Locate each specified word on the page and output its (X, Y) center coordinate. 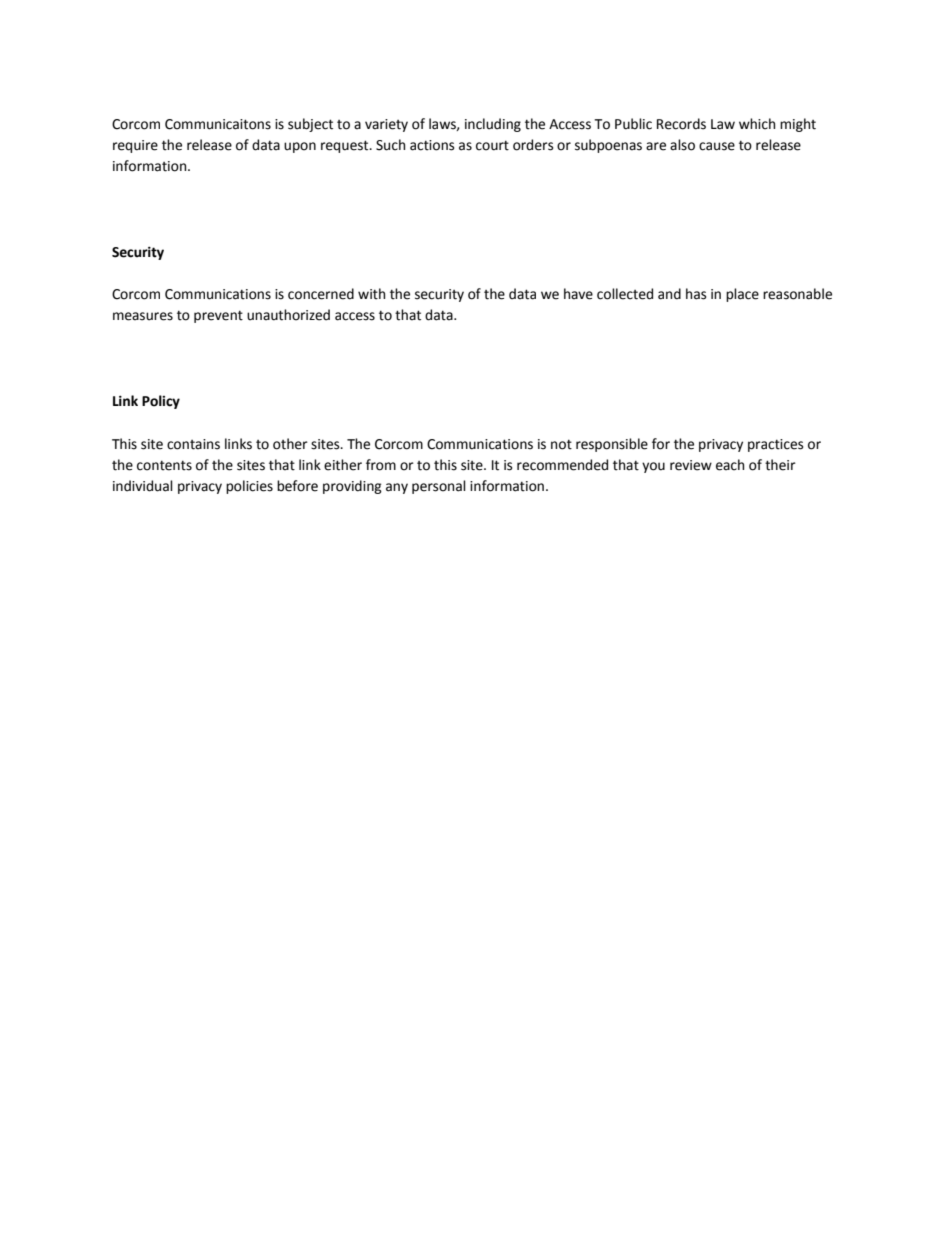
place (742, 295)
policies (249, 487)
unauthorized (288, 315)
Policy (161, 402)
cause (717, 146)
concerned (321, 294)
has (696, 294)
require (135, 146)
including (493, 125)
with (371, 294)
